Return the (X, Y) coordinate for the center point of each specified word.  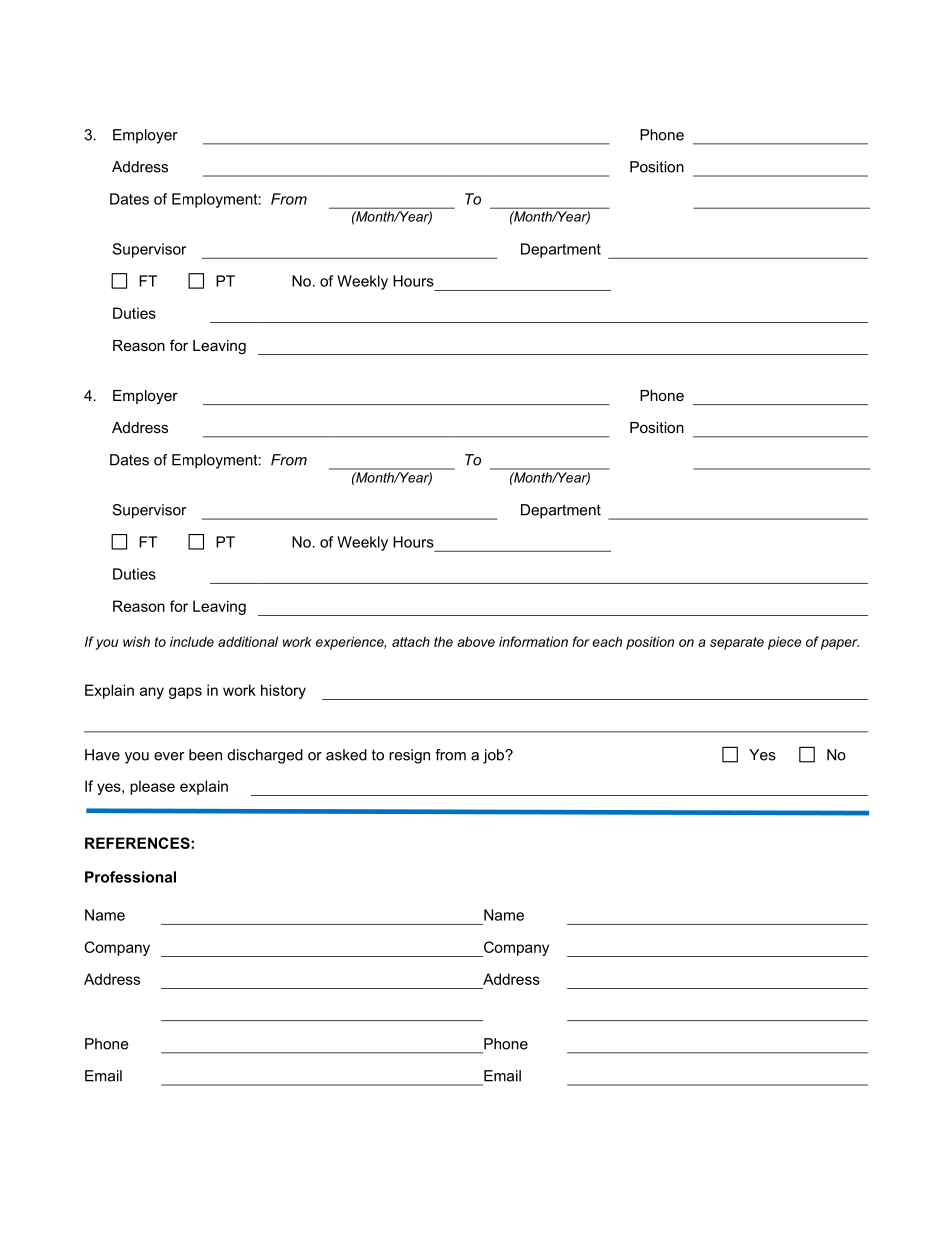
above (476, 641)
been (205, 755)
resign (409, 756)
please (152, 787)
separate (737, 643)
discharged (265, 756)
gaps (185, 693)
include (192, 641)
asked (346, 755)
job (494, 756)
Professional (130, 877)
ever (169, 756)
